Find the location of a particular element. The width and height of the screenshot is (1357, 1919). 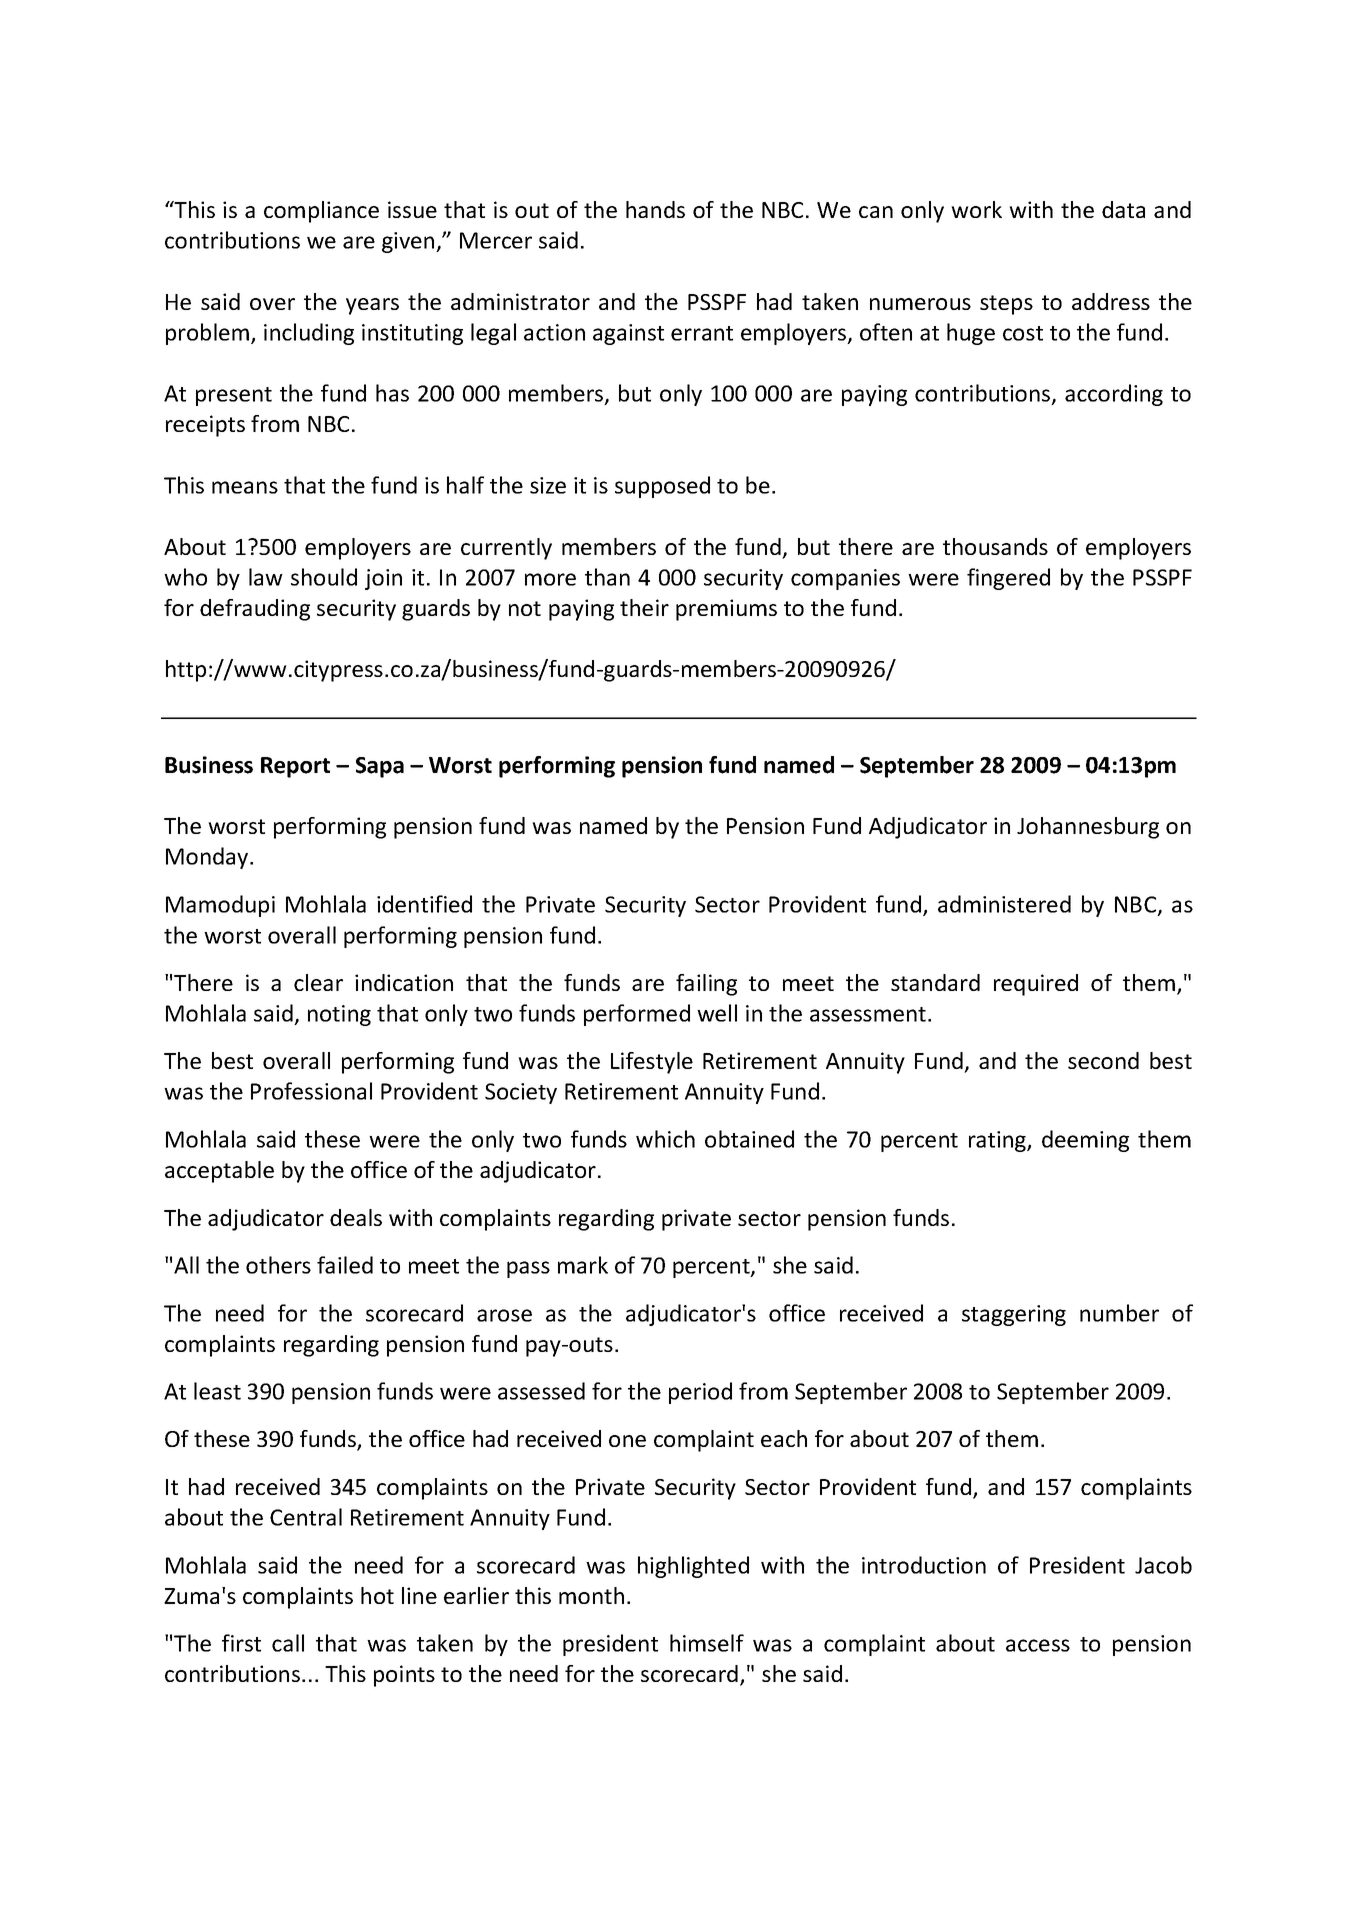

call is located at coordinates (288, 1643).
